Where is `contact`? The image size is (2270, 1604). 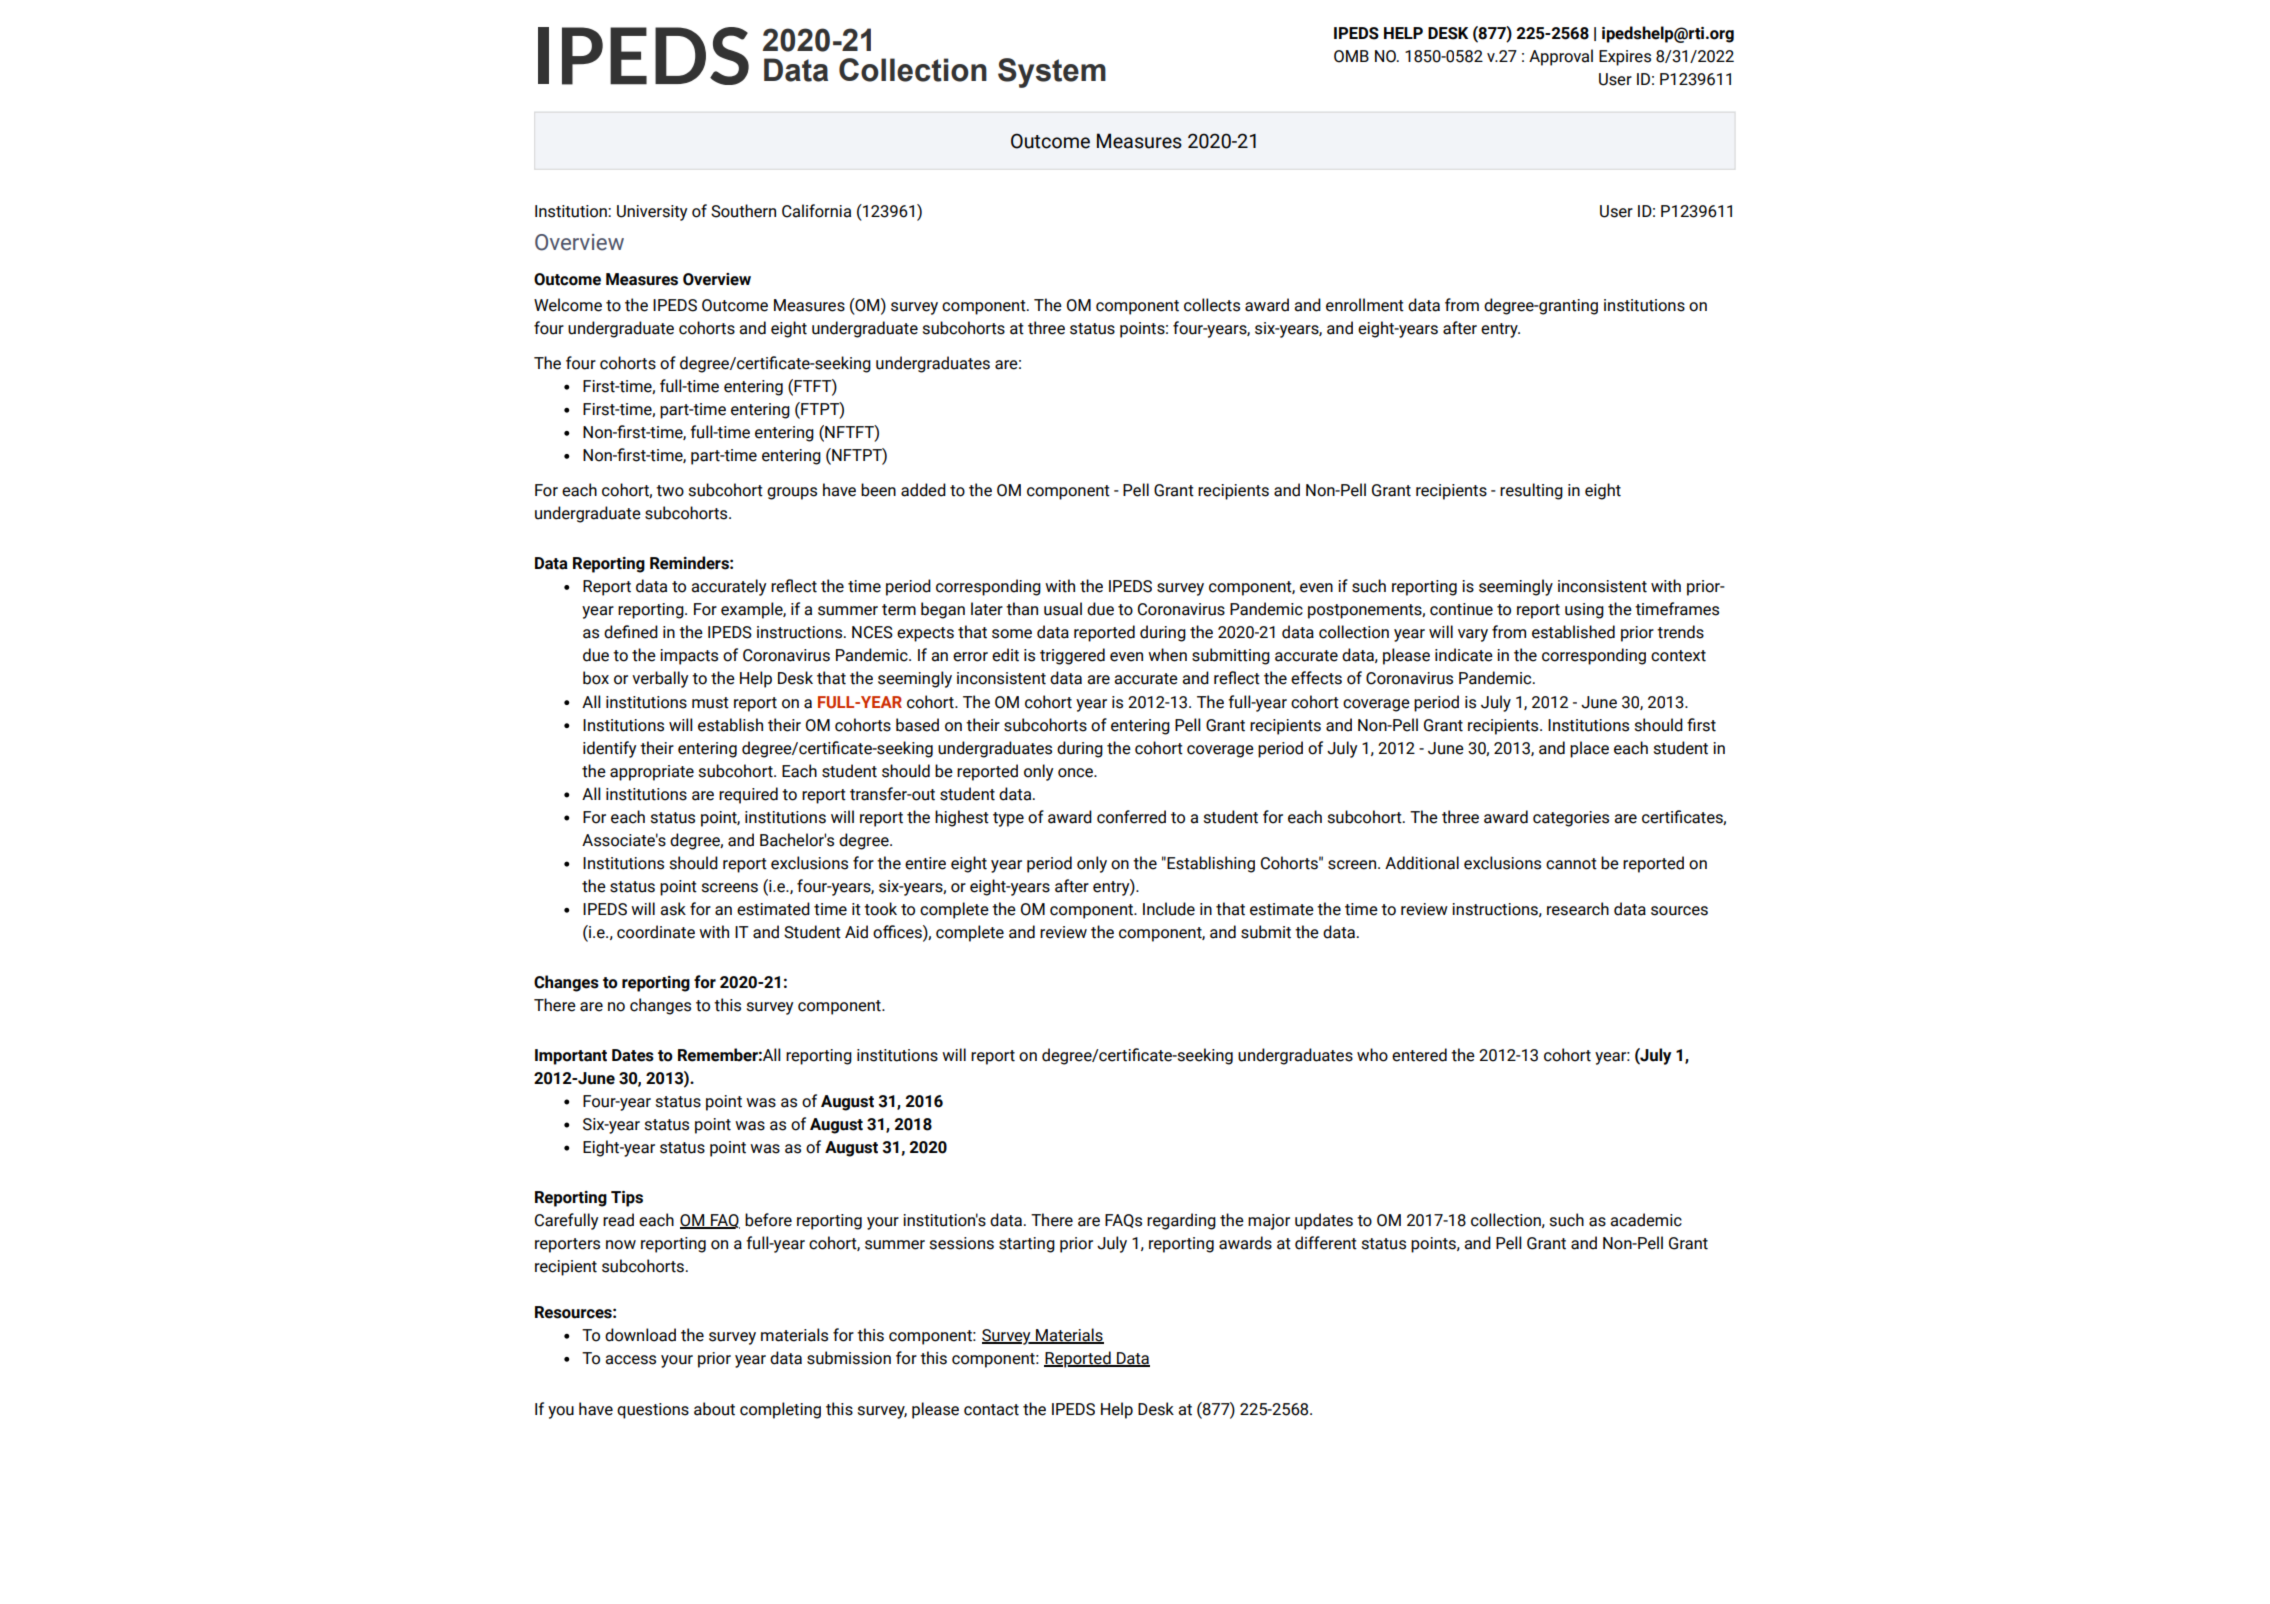
contact is located at coordinates (991, 1410).
